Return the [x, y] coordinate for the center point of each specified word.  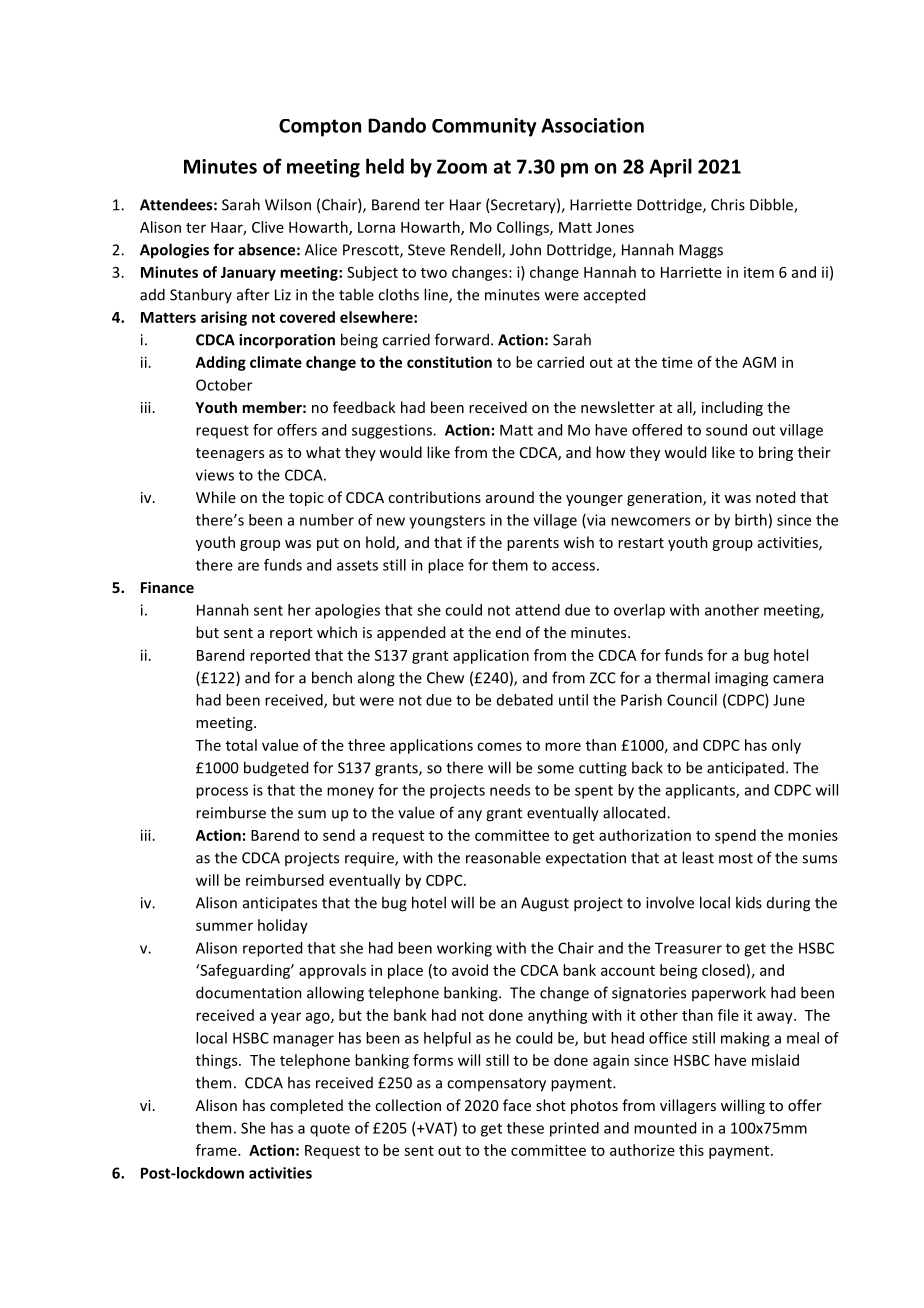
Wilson [288, 204]
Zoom [462, 166]
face [517, 1105]
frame [217, 1150]
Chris [728, 204]
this [691, 1150]
